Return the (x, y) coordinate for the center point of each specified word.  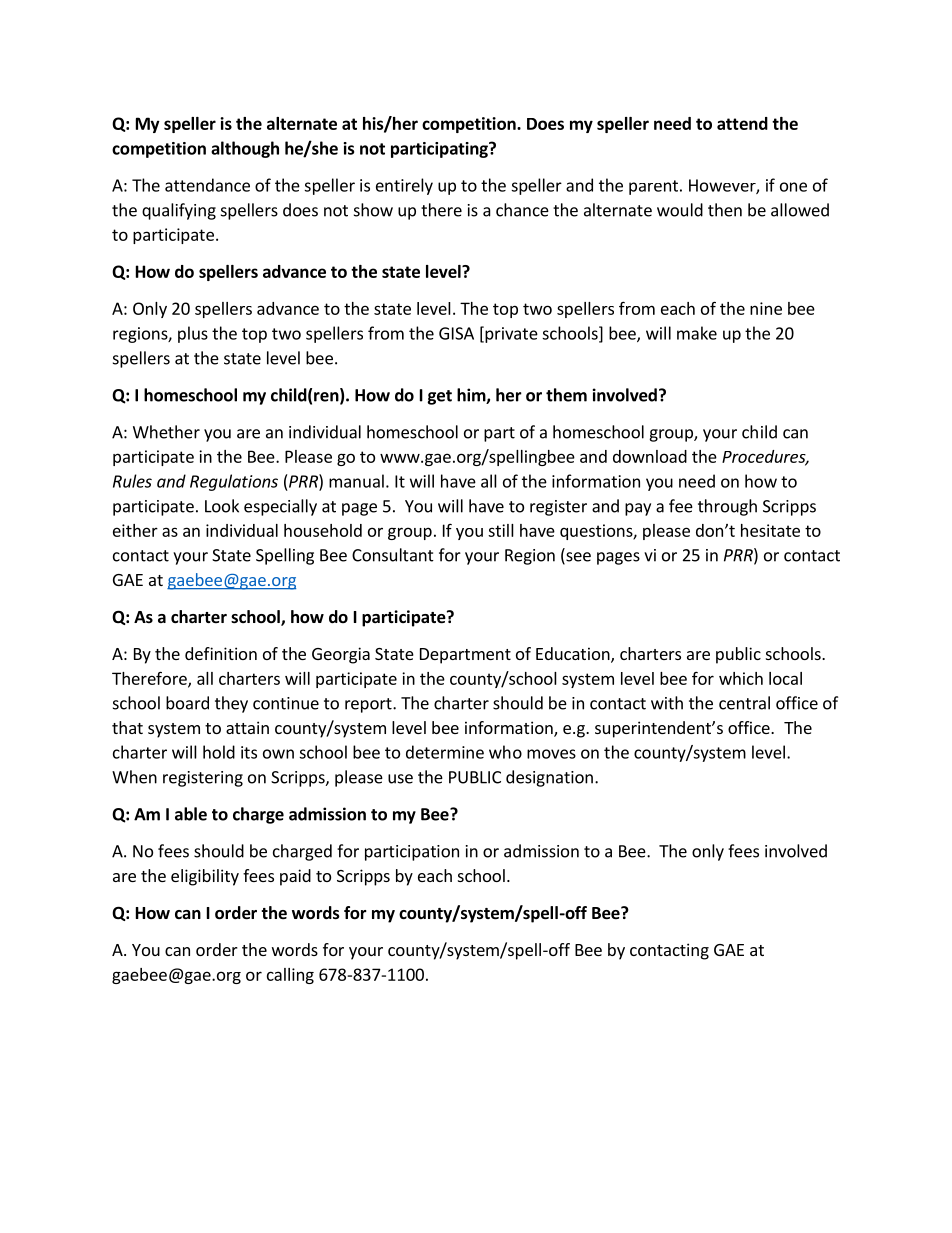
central (744, 703)
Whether (166, 432)
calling (290, 976)
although (245, 149)
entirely (404, 186)
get (439, 397)
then (725, 210)
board (187, 703)
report (369, 705)
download (650, 456)
